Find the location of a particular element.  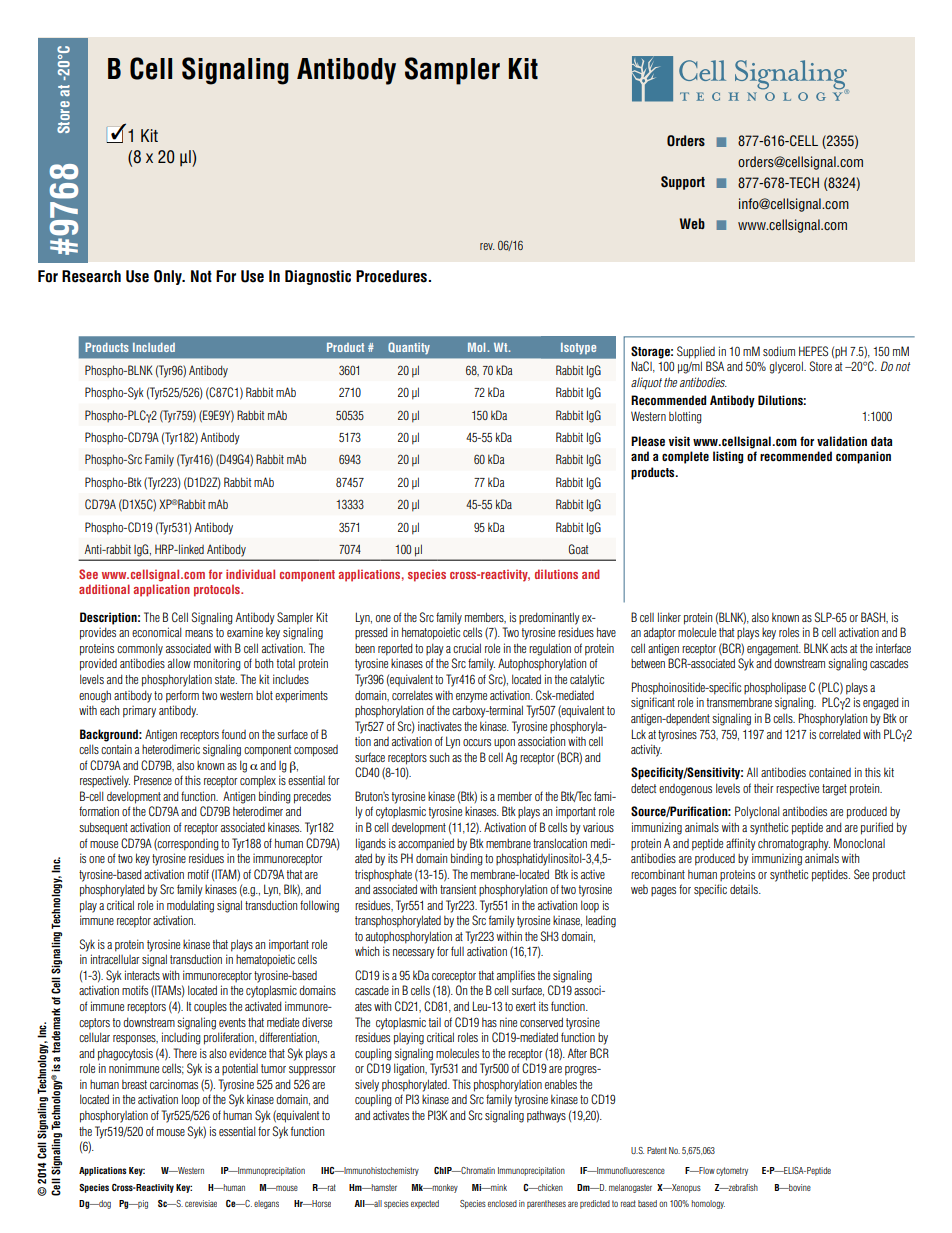

perform is located at coordinates (182, 696).
